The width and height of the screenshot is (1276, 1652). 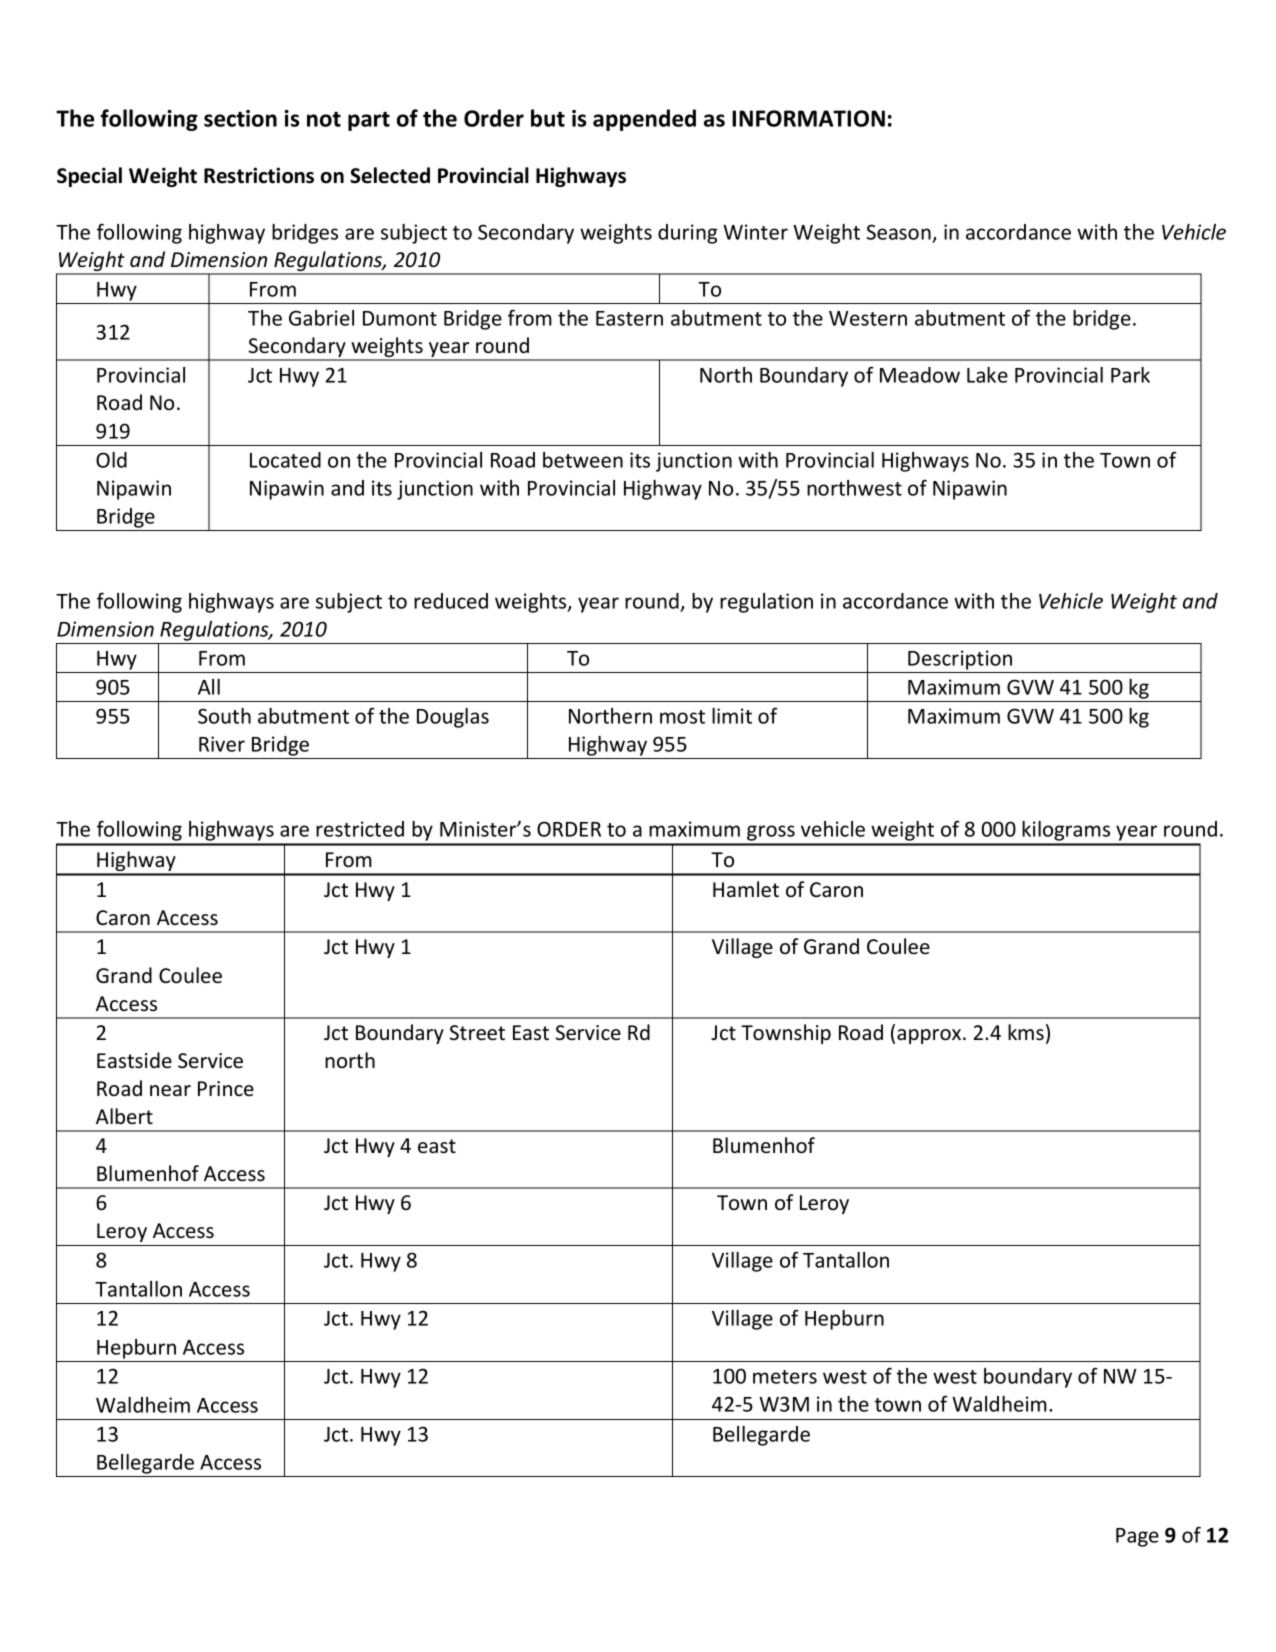 I want to click on appended, so click(x=644, y=120).
